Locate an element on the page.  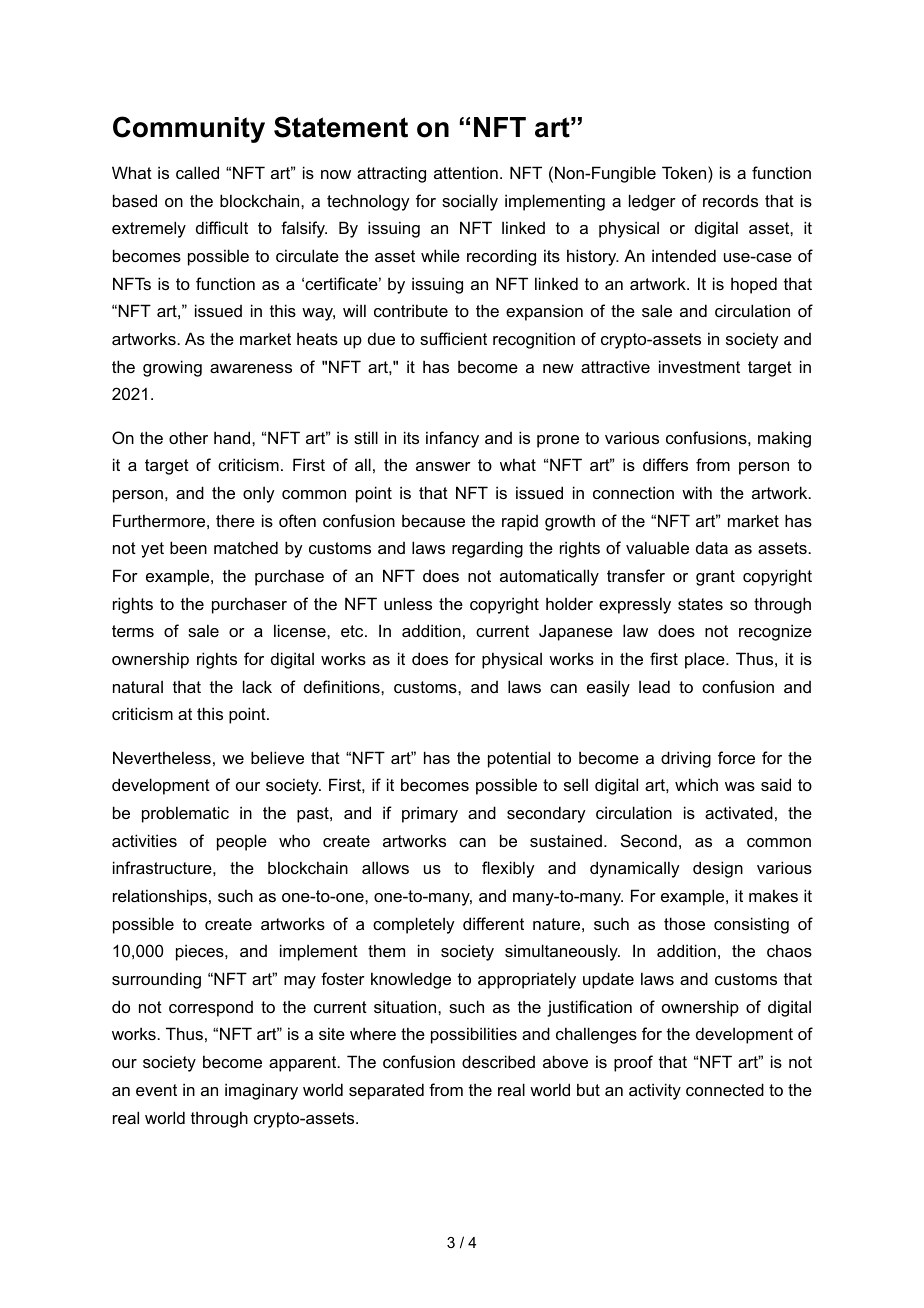
sufficient is located at coordinates (453, 338).
